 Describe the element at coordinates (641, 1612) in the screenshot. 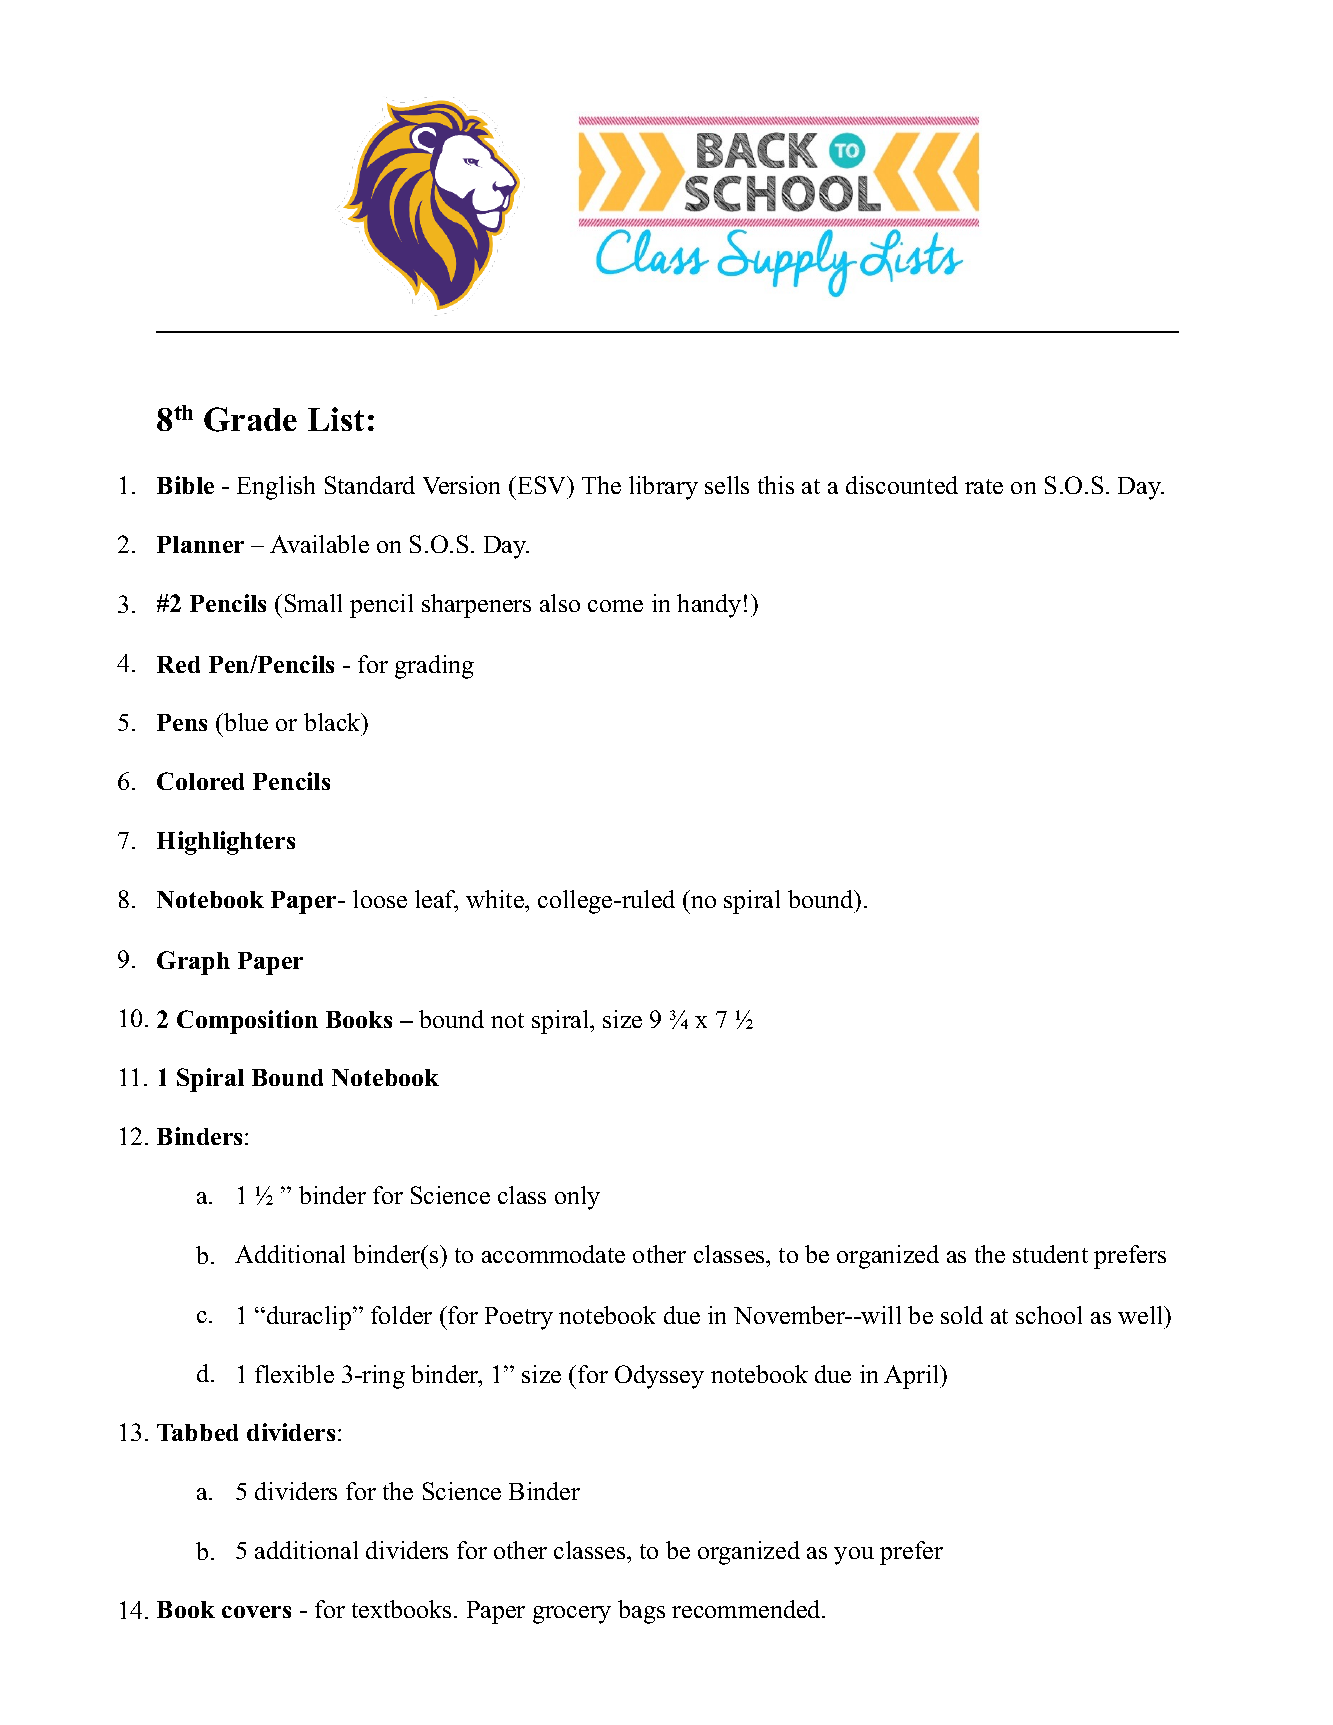

I see `bags` at that location.
